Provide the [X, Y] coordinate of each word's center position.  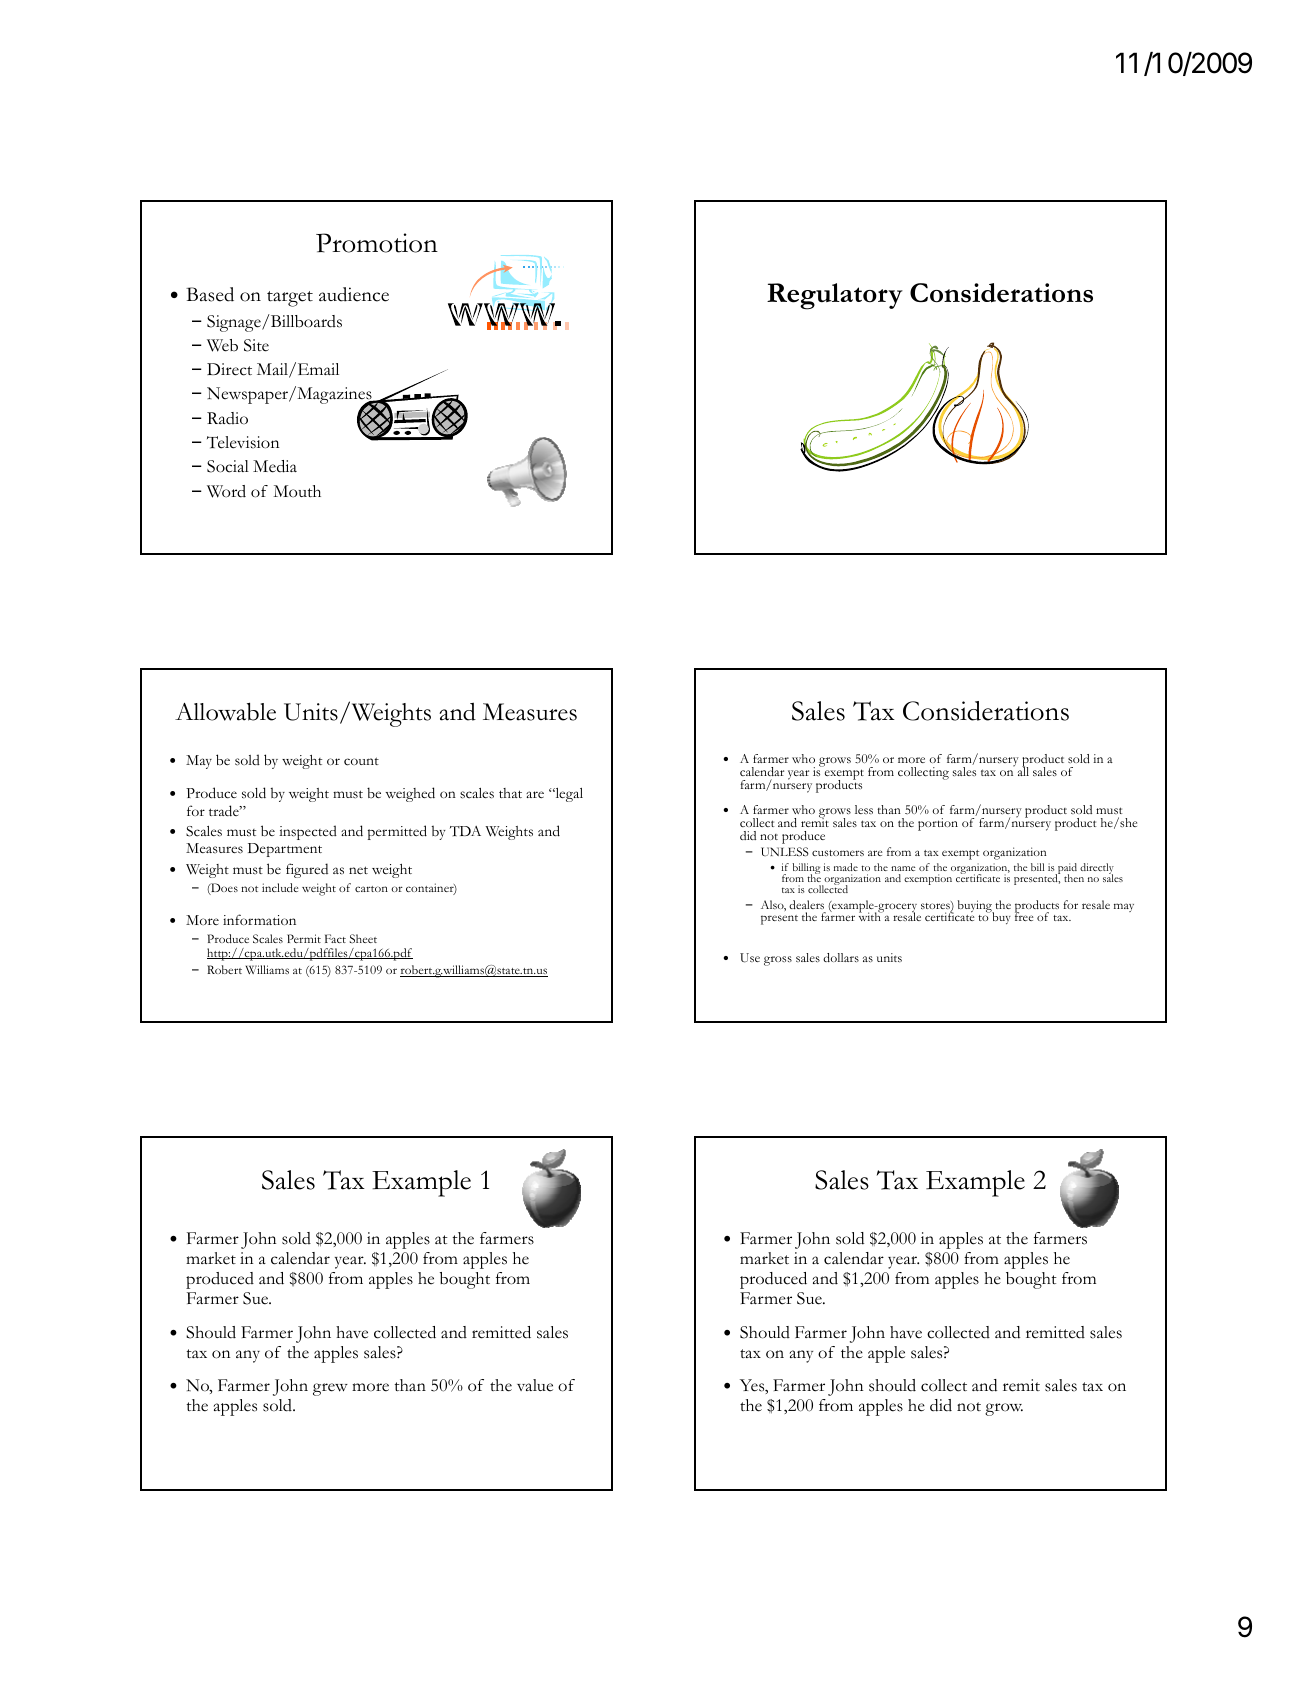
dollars [841, 957]
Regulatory [835, 296]
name [903, 868]
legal [568, 795]
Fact [335, 938]
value [535, 1385]
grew [330, 1389]
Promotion [377, 243]
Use [750, 958]
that [510, 793]
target [290, 299]
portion [938, 824]
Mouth [297, 491]
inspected [308, 832]
